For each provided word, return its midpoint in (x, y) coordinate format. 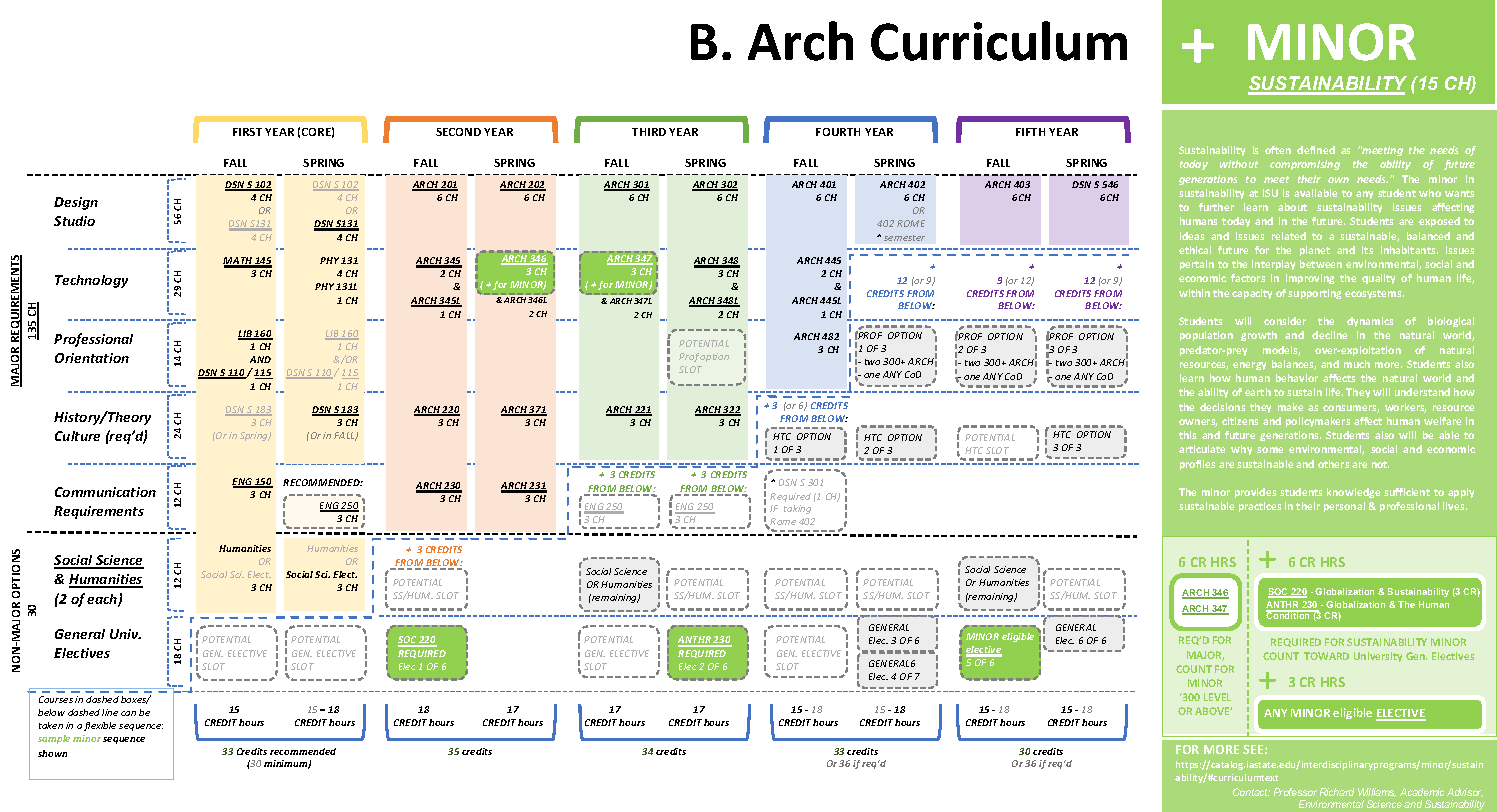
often (1278, 150)
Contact (1251, 792)
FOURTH (838, 132)
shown (52, 753)
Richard (1337, 792)
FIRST (247, 132)
